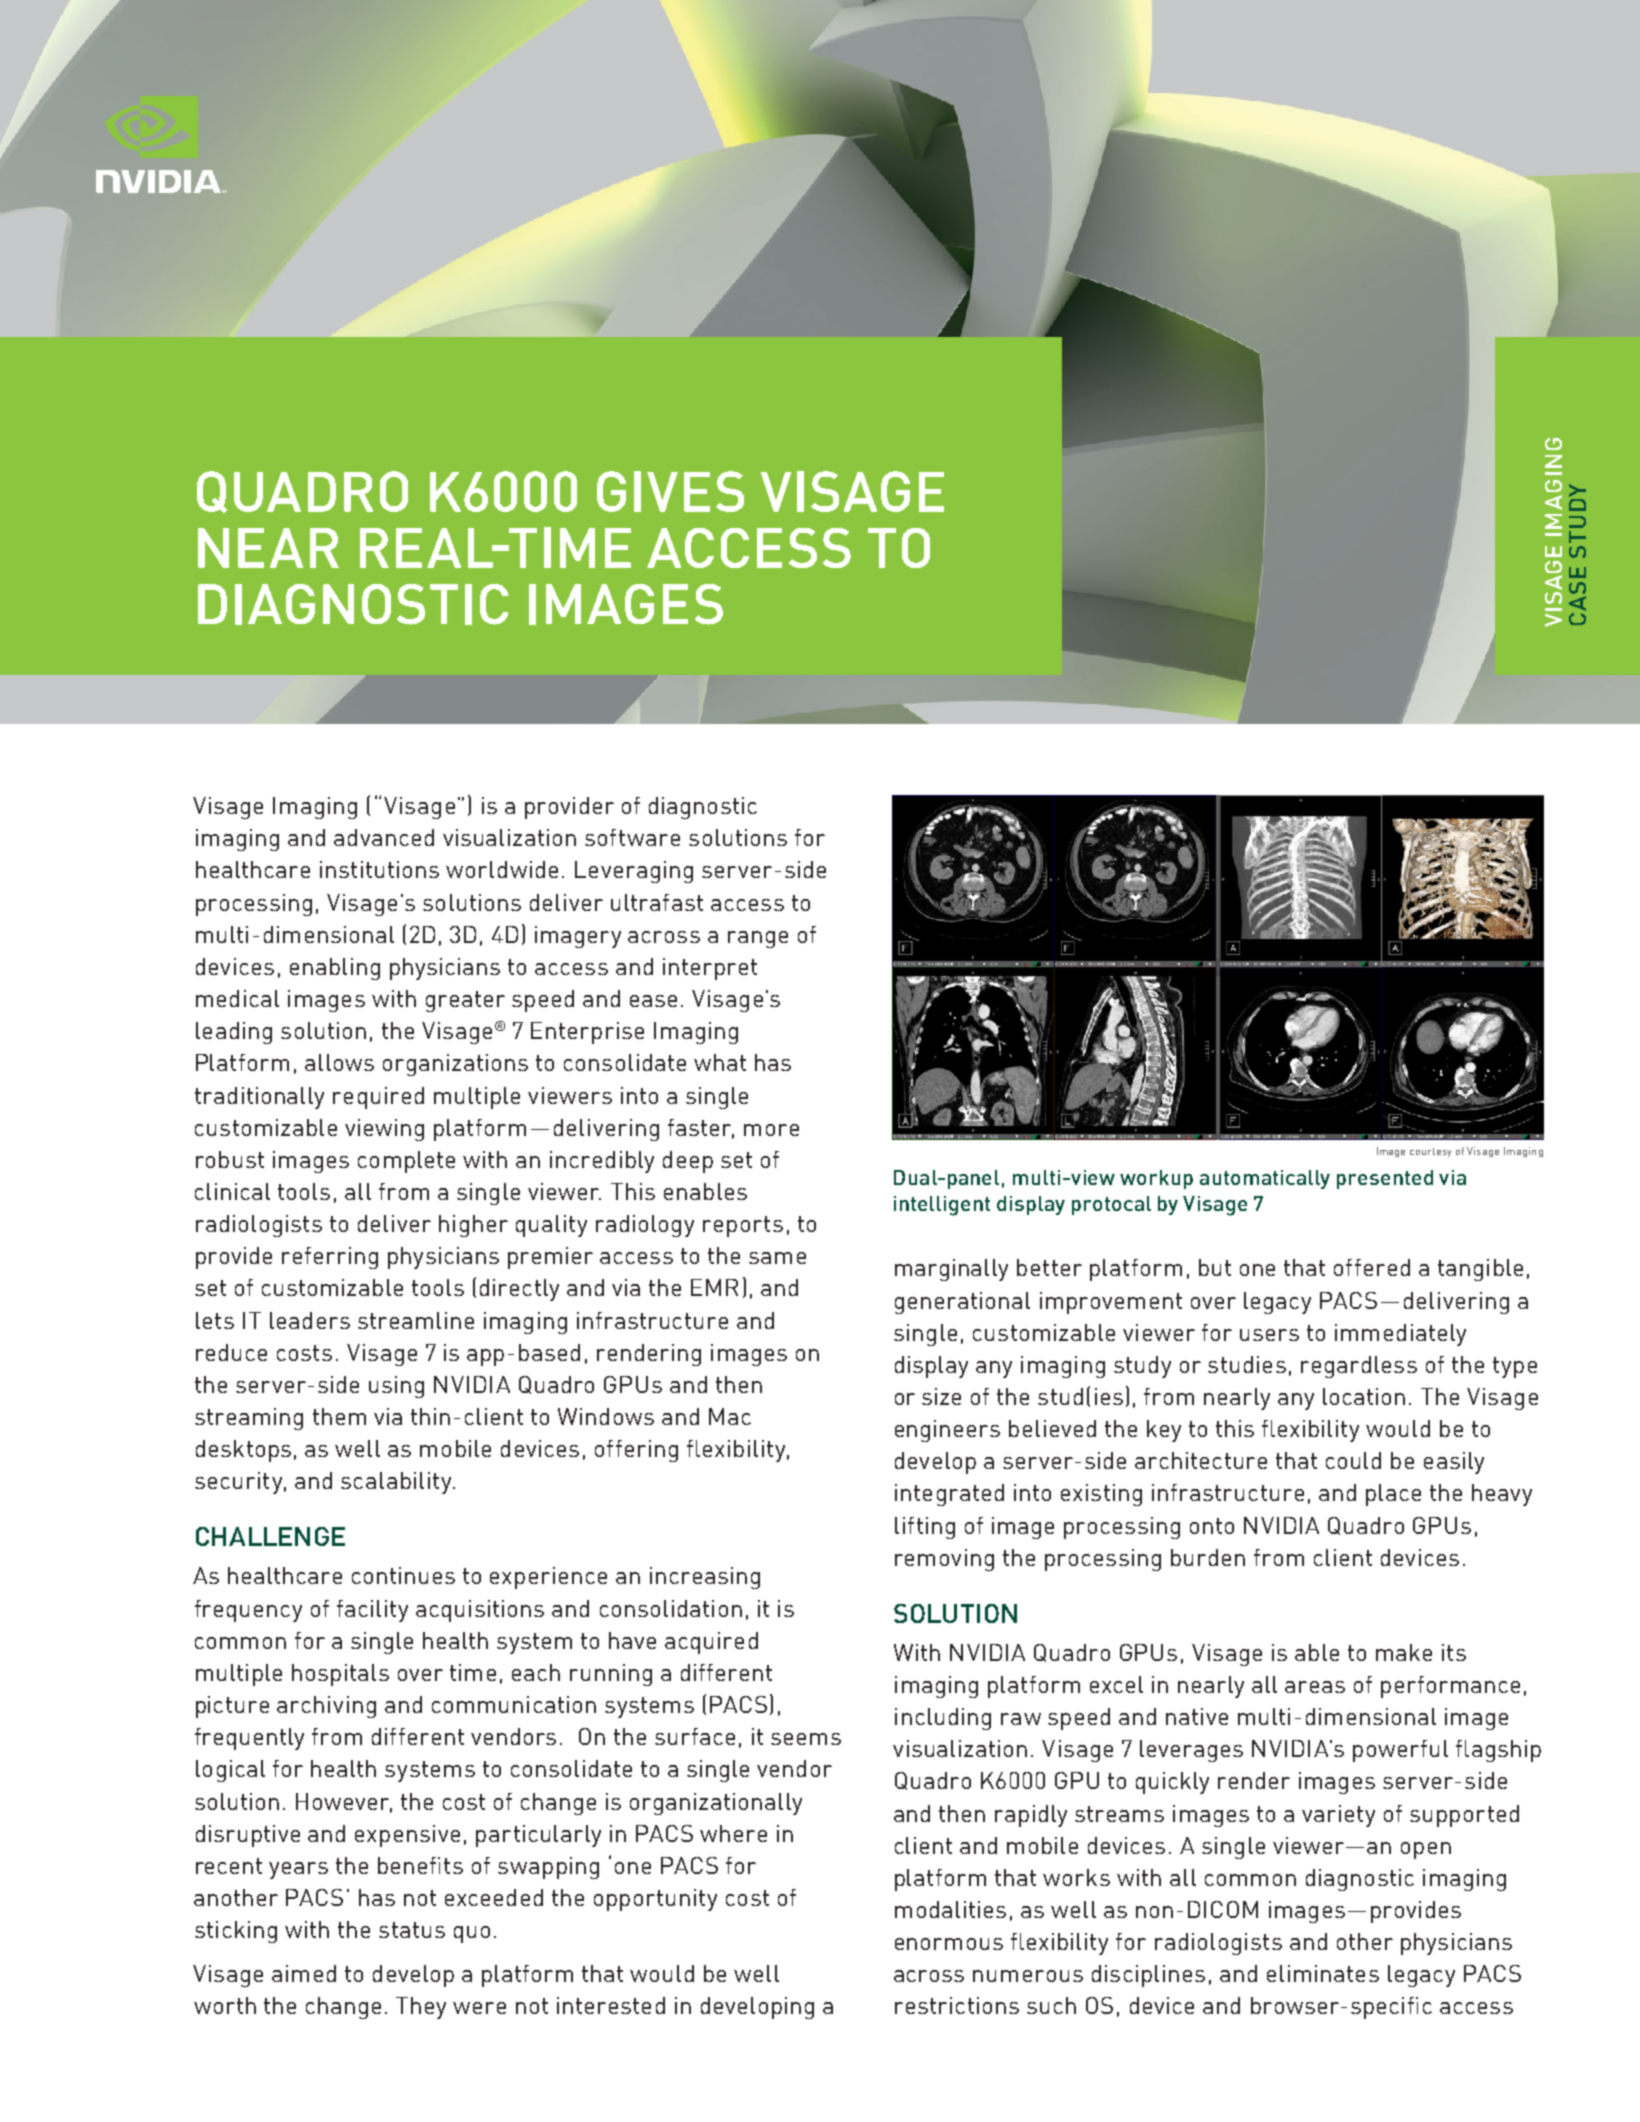  What do you see at coordinates (632, 837) in the page?
I see `software` at bounding box center [632, 837].
